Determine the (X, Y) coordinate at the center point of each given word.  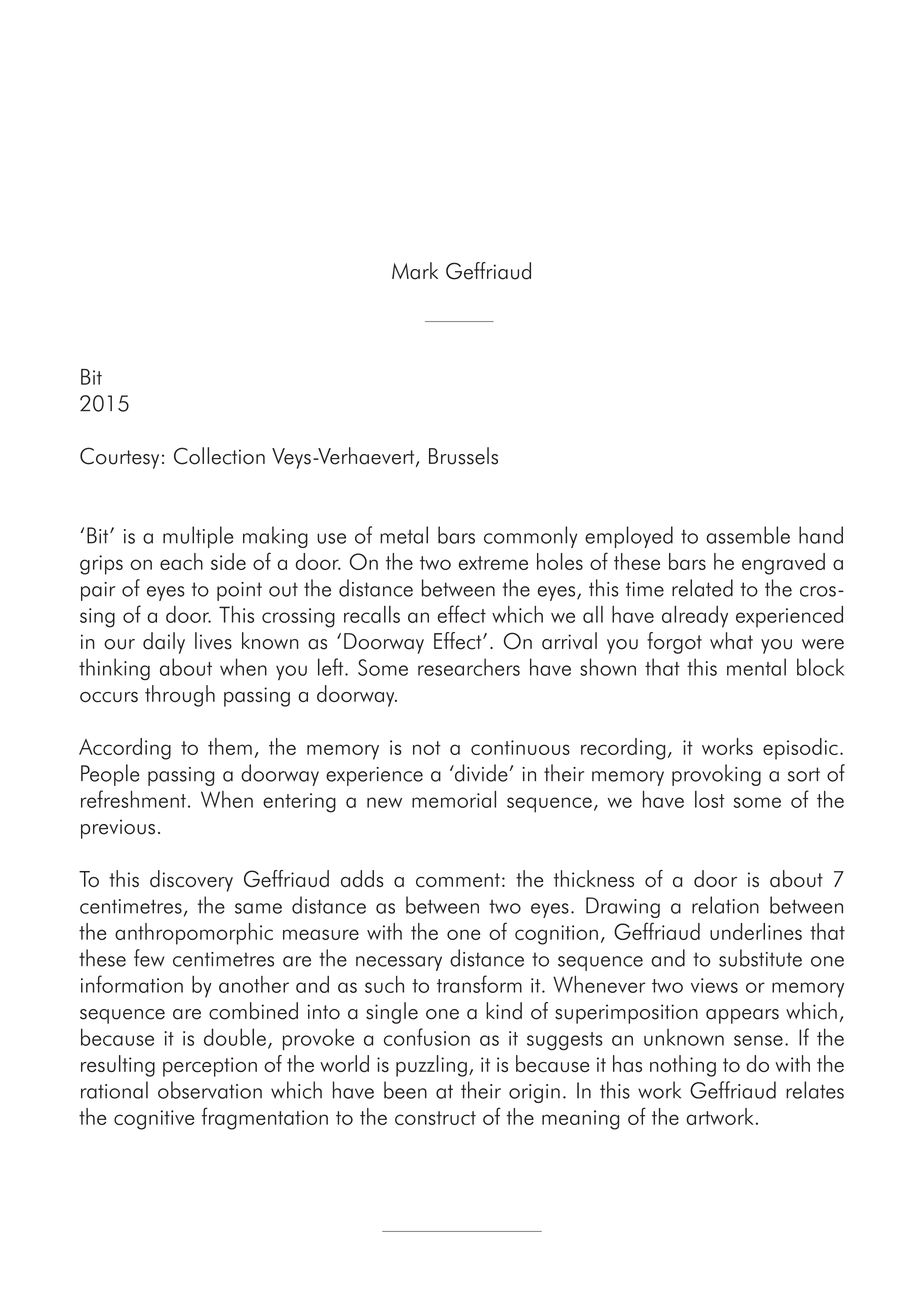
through (180, 696)
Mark (415, 271)
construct (435, 1118)
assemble (748, 535)
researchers (469, 667)
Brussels (463, 456)
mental (756, 667)
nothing (683, 1066)
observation (210, 1090)
